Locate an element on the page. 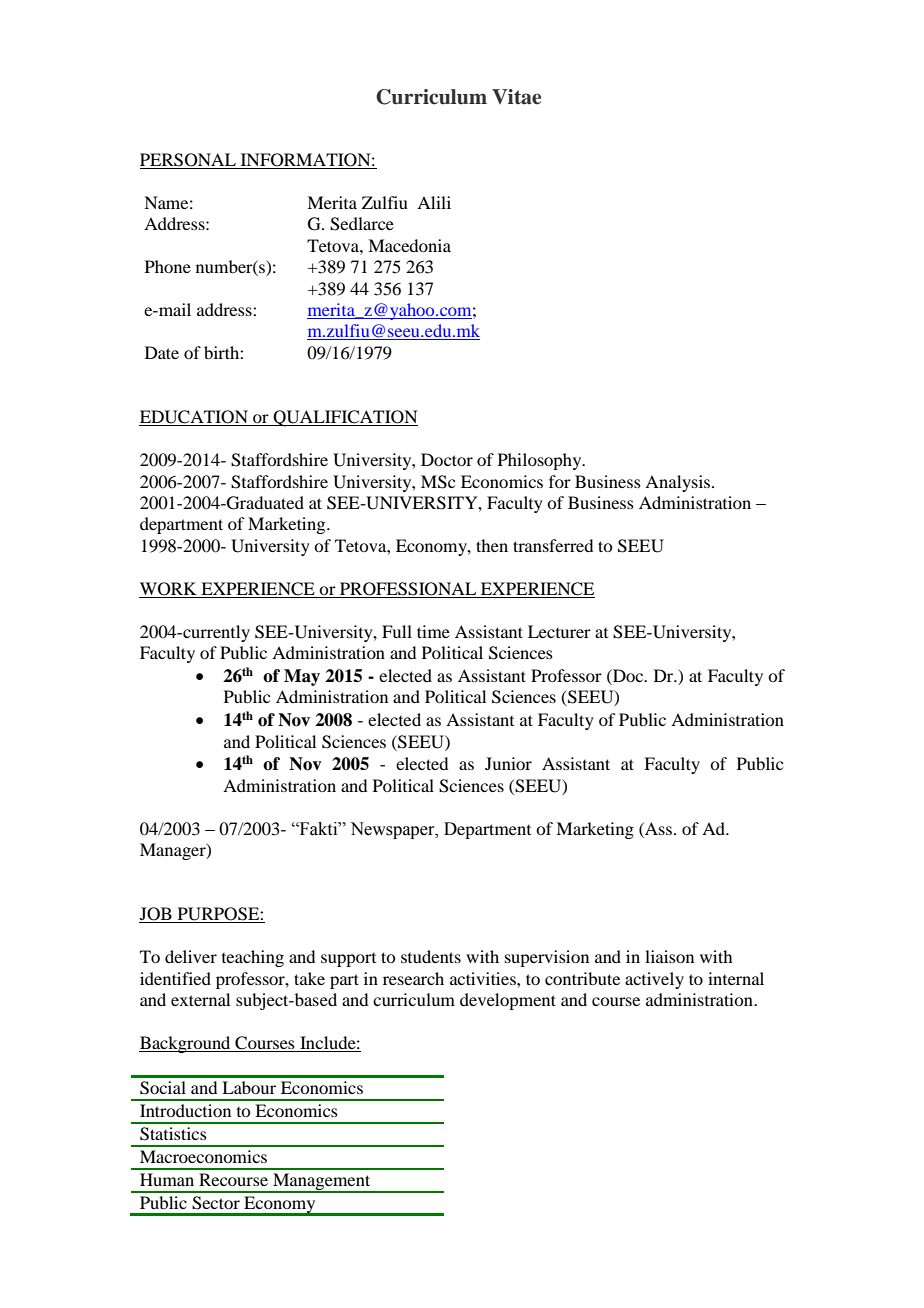 The image size is (924, 1308). Vitae is located at coordinates (516, 97).
